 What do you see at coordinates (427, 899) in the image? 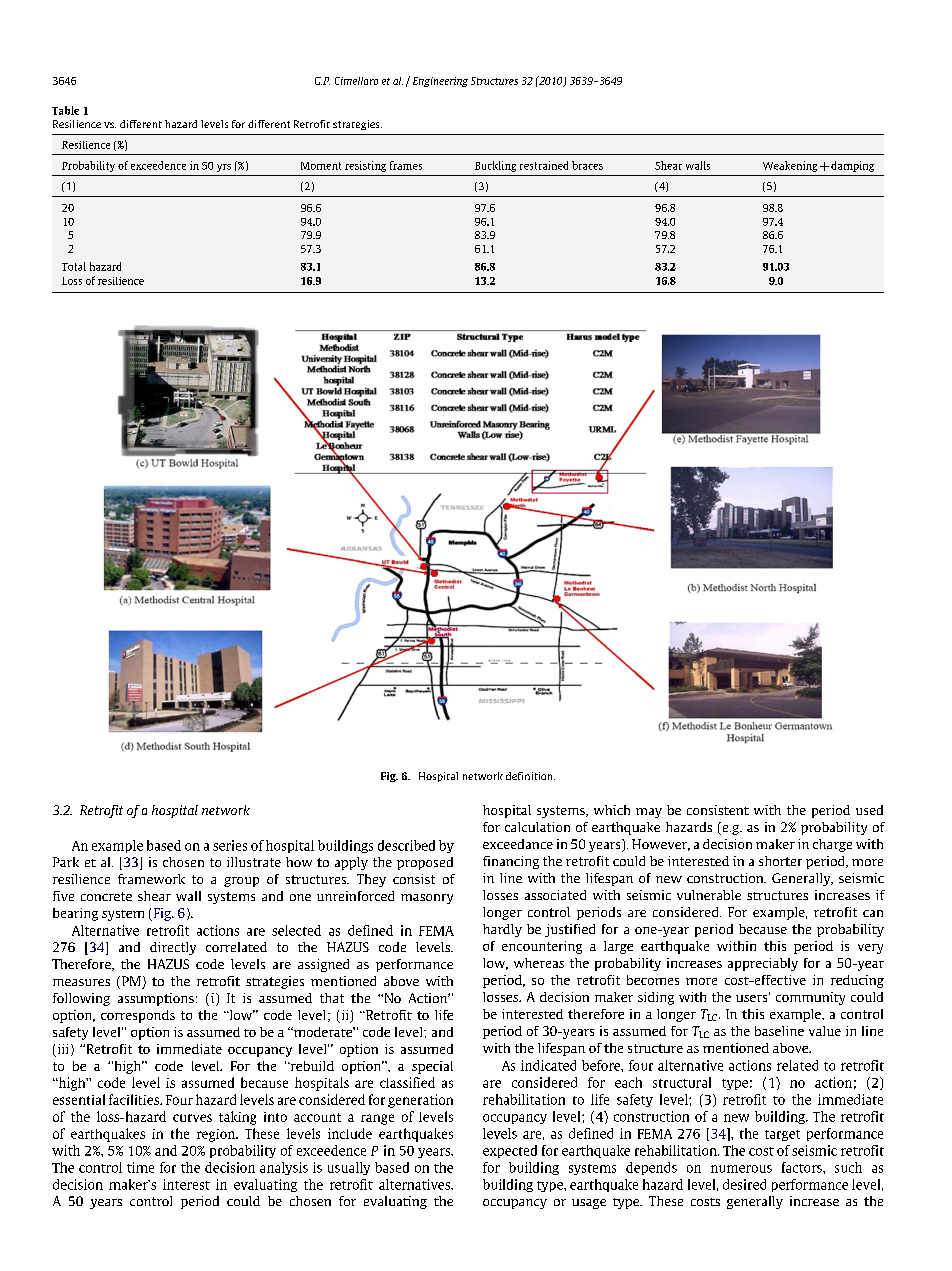
I see `masonry` at bounding box center [427, 899].
